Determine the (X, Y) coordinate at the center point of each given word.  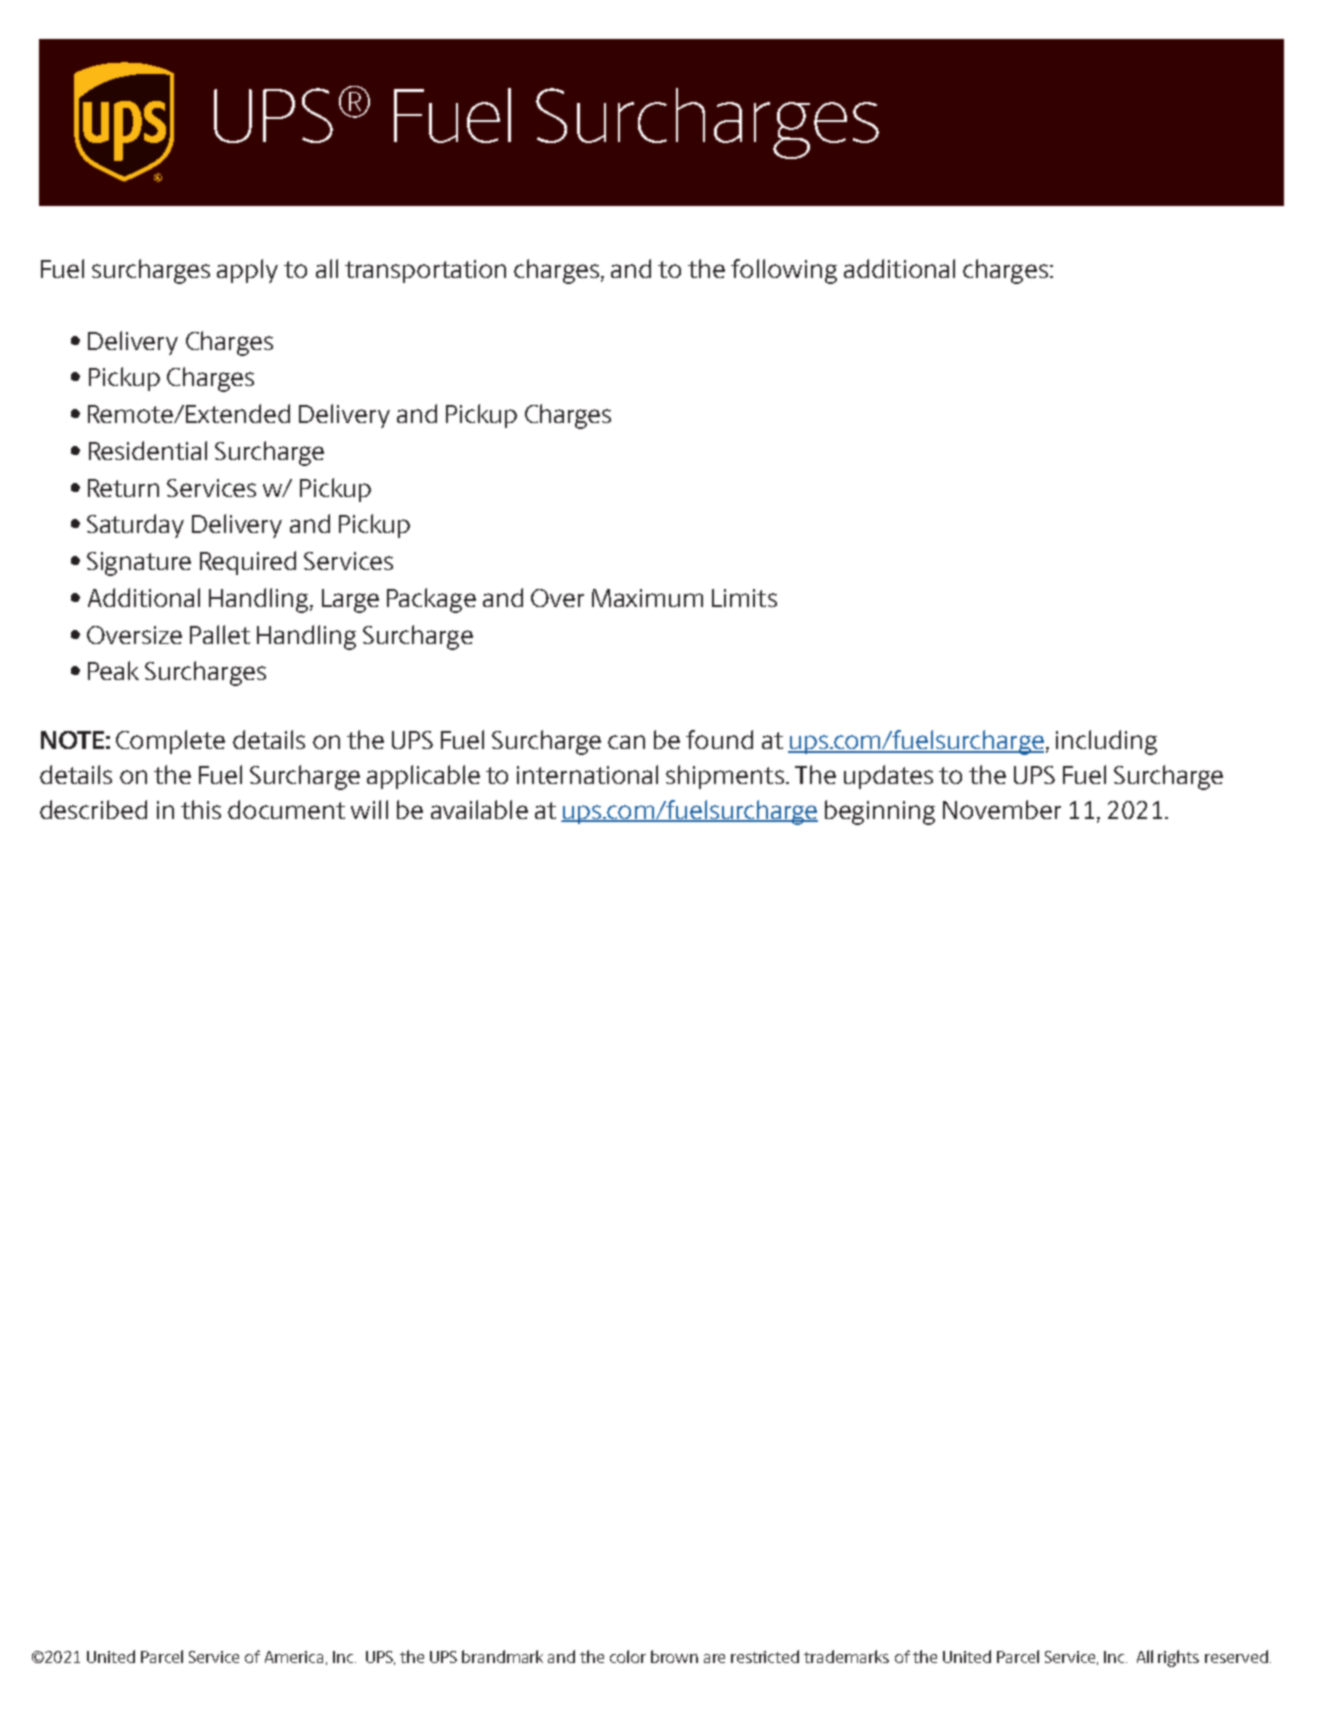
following (784, 271)
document (286, 809)
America (294, 1657)
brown (674, 1656)
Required (248, 563)
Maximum (647, 598)
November (1002, 809)
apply (247, 271)
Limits (744, 598)
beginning (880, 812)
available (479, 809)
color (628, 1656)
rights (1178, 1658)
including (1106, 742)
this (201, 809)
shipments (725, 777)
